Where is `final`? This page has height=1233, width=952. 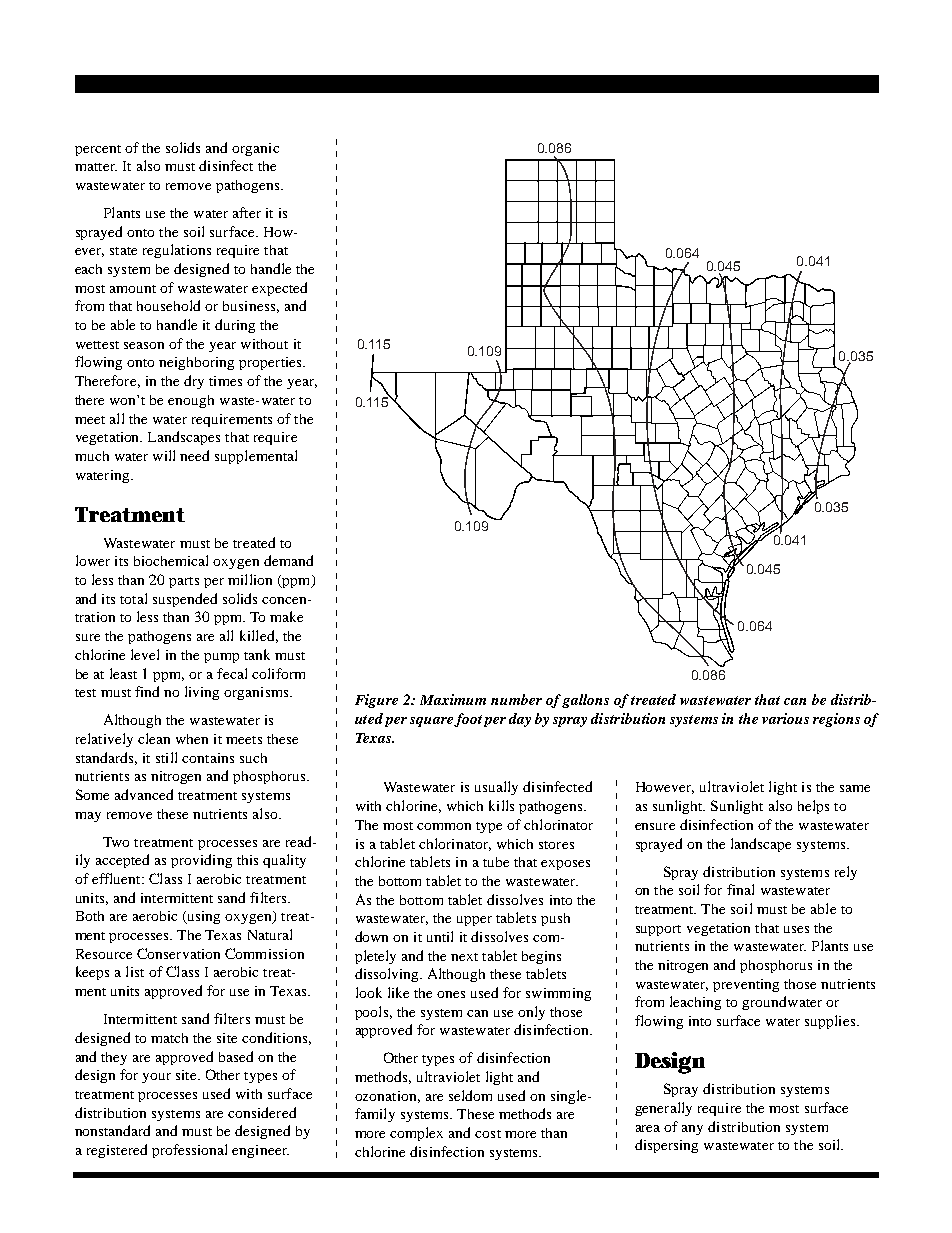
final is located at coordinates (740, 889).
